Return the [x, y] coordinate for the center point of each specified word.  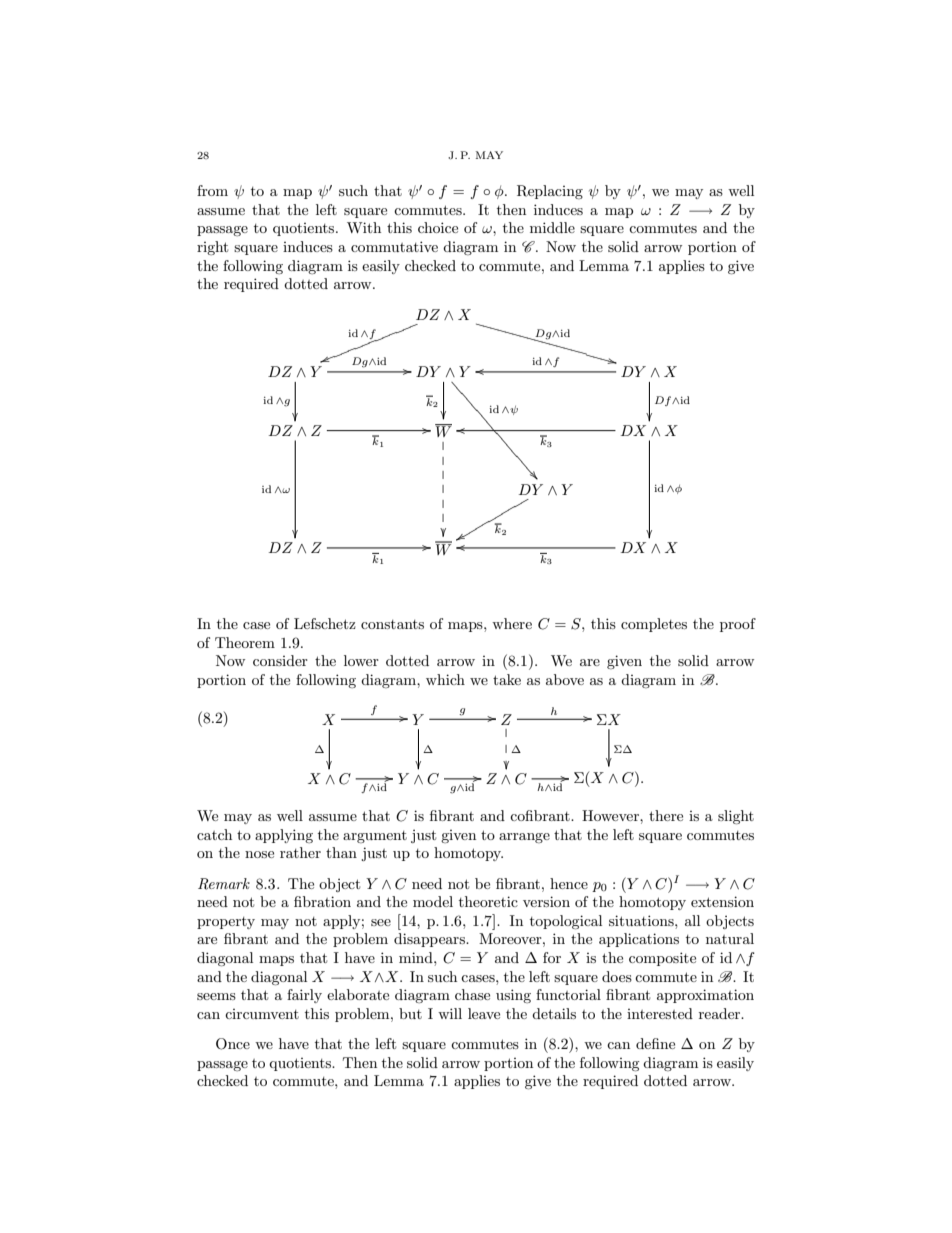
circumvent [262, 1014]
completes [654, 625]
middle [552, 227]
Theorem [245, 642]
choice [438, 227]
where [512, 623]
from [212, 190]
